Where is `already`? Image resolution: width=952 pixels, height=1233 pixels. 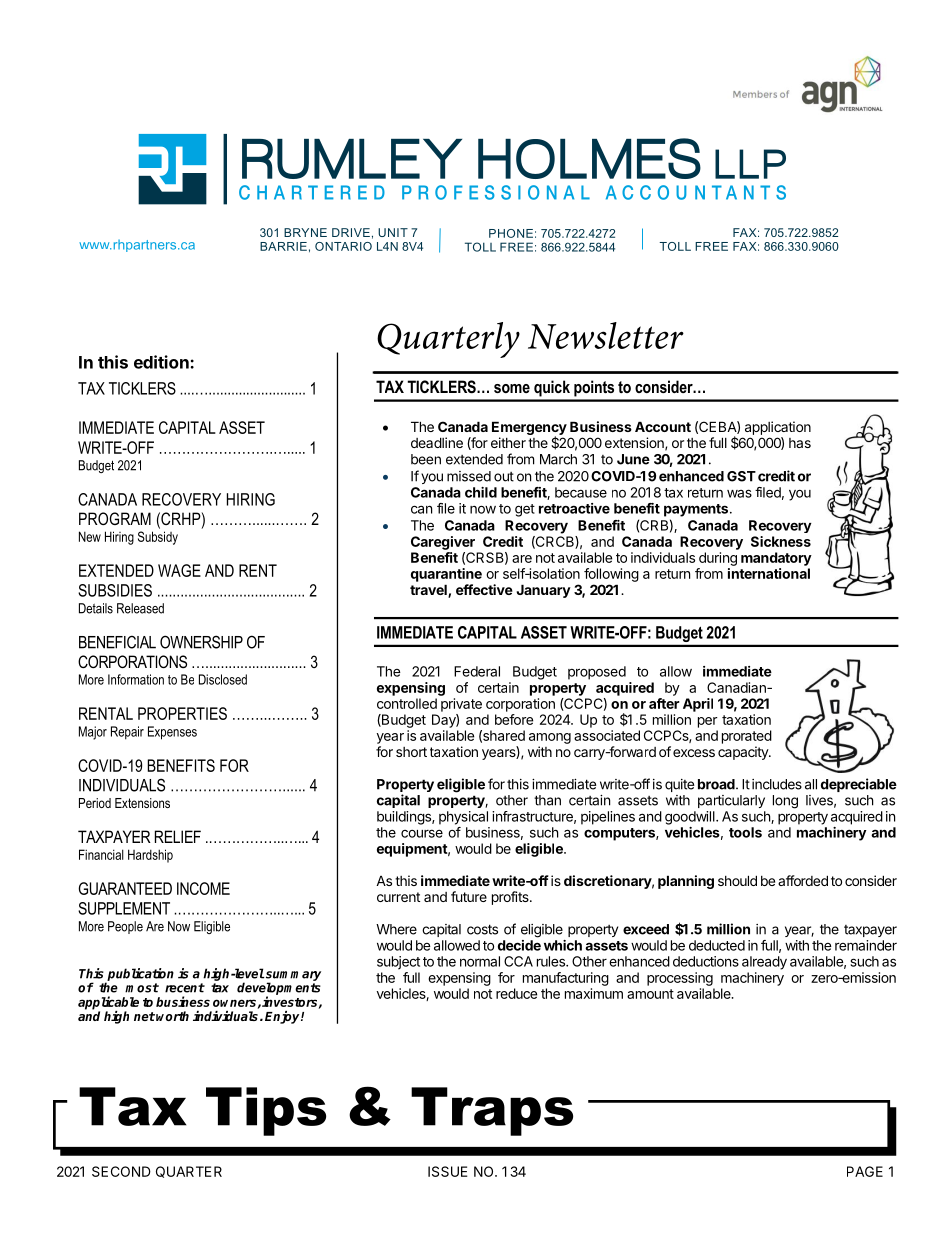
already is located at coordinates (764, 963).
